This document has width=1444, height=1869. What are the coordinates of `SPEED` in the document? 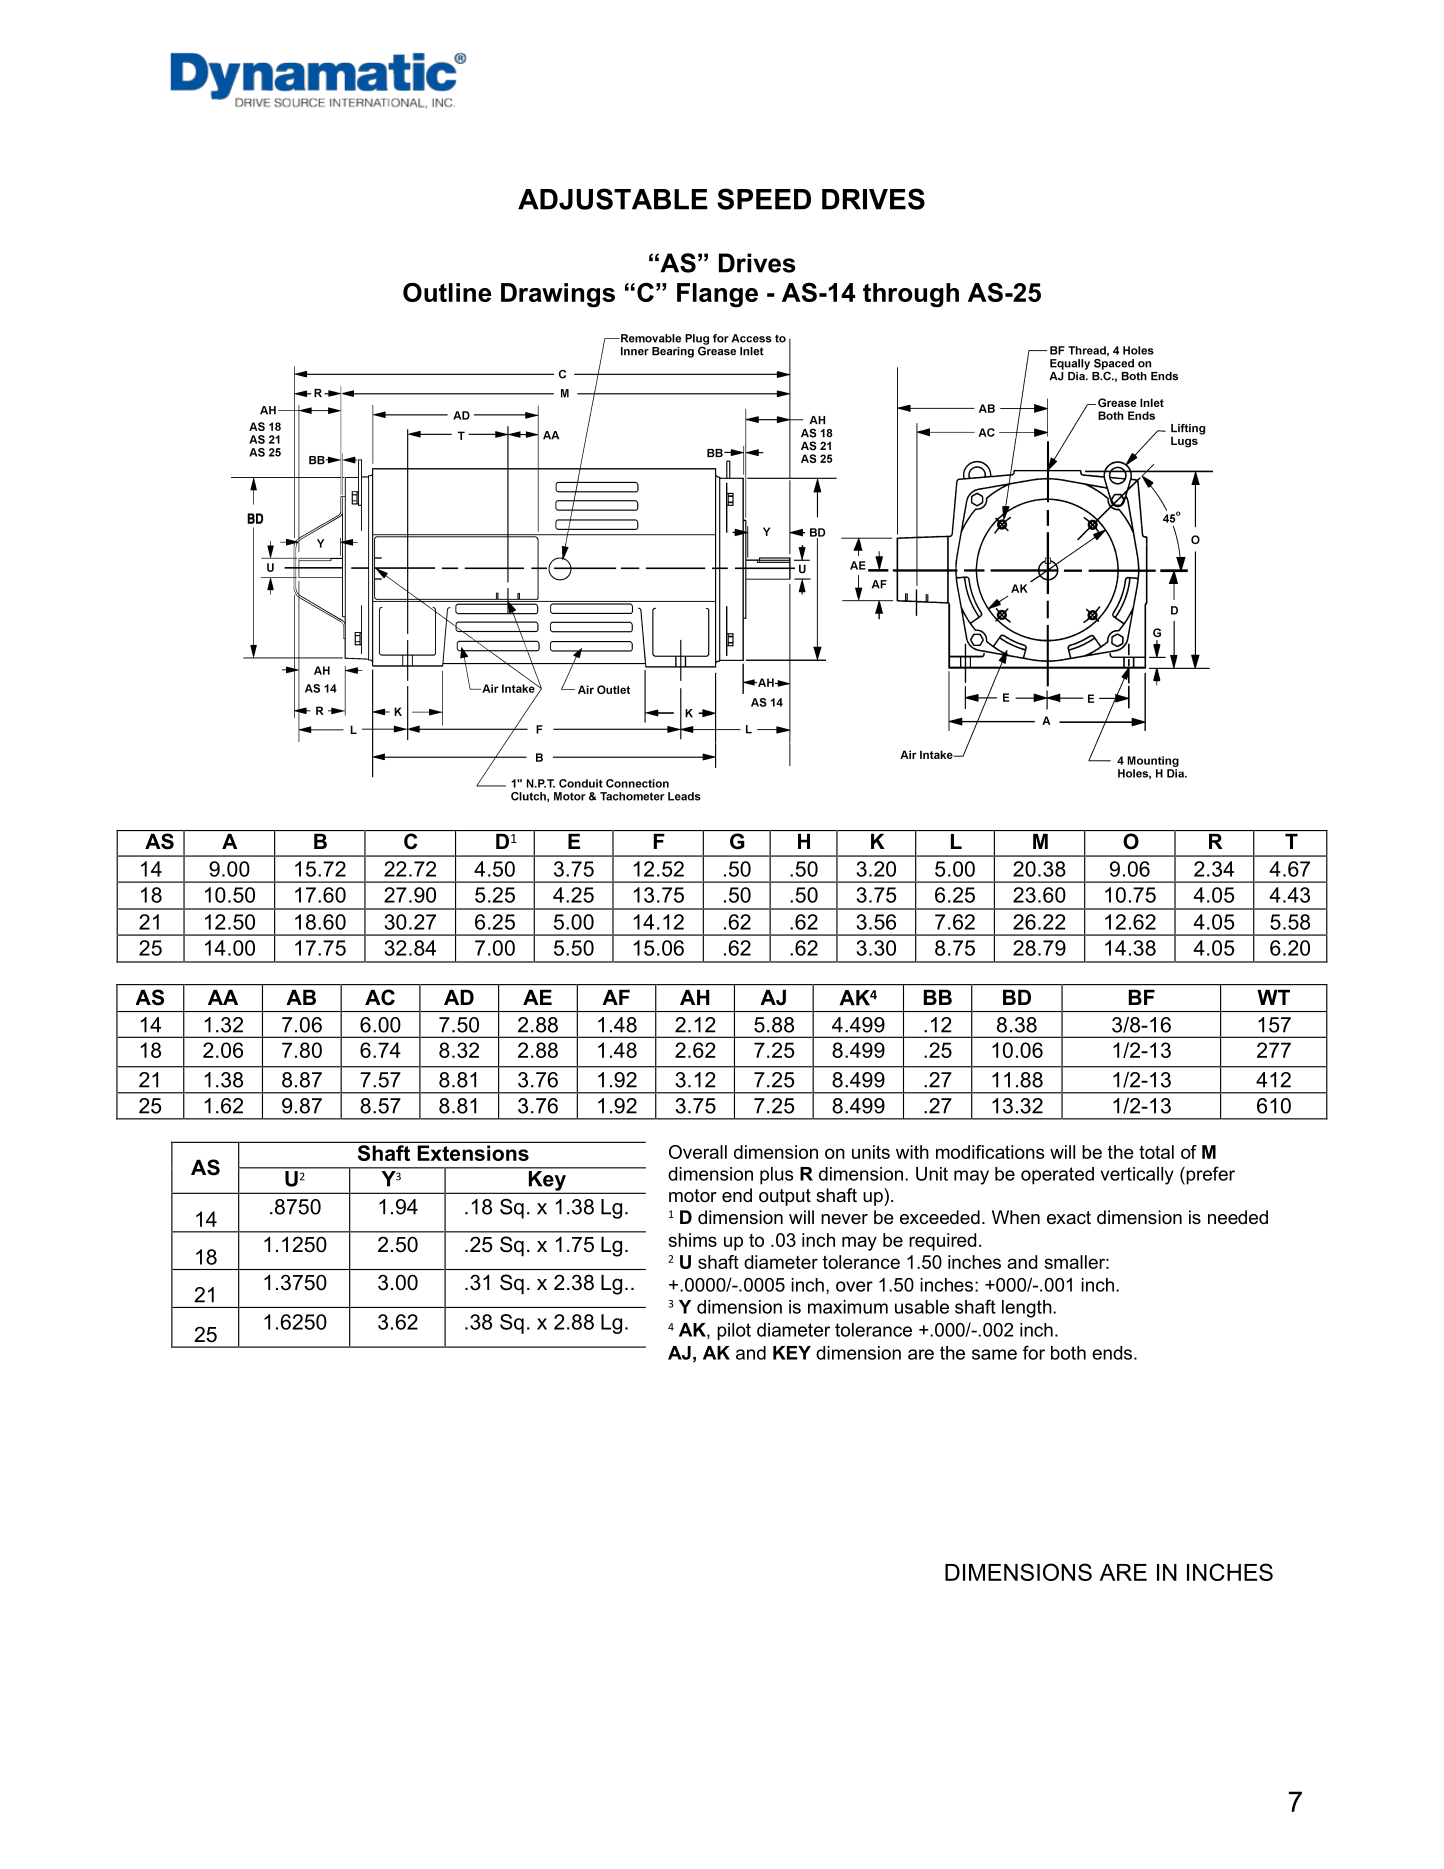 It's located at (764, 199).
